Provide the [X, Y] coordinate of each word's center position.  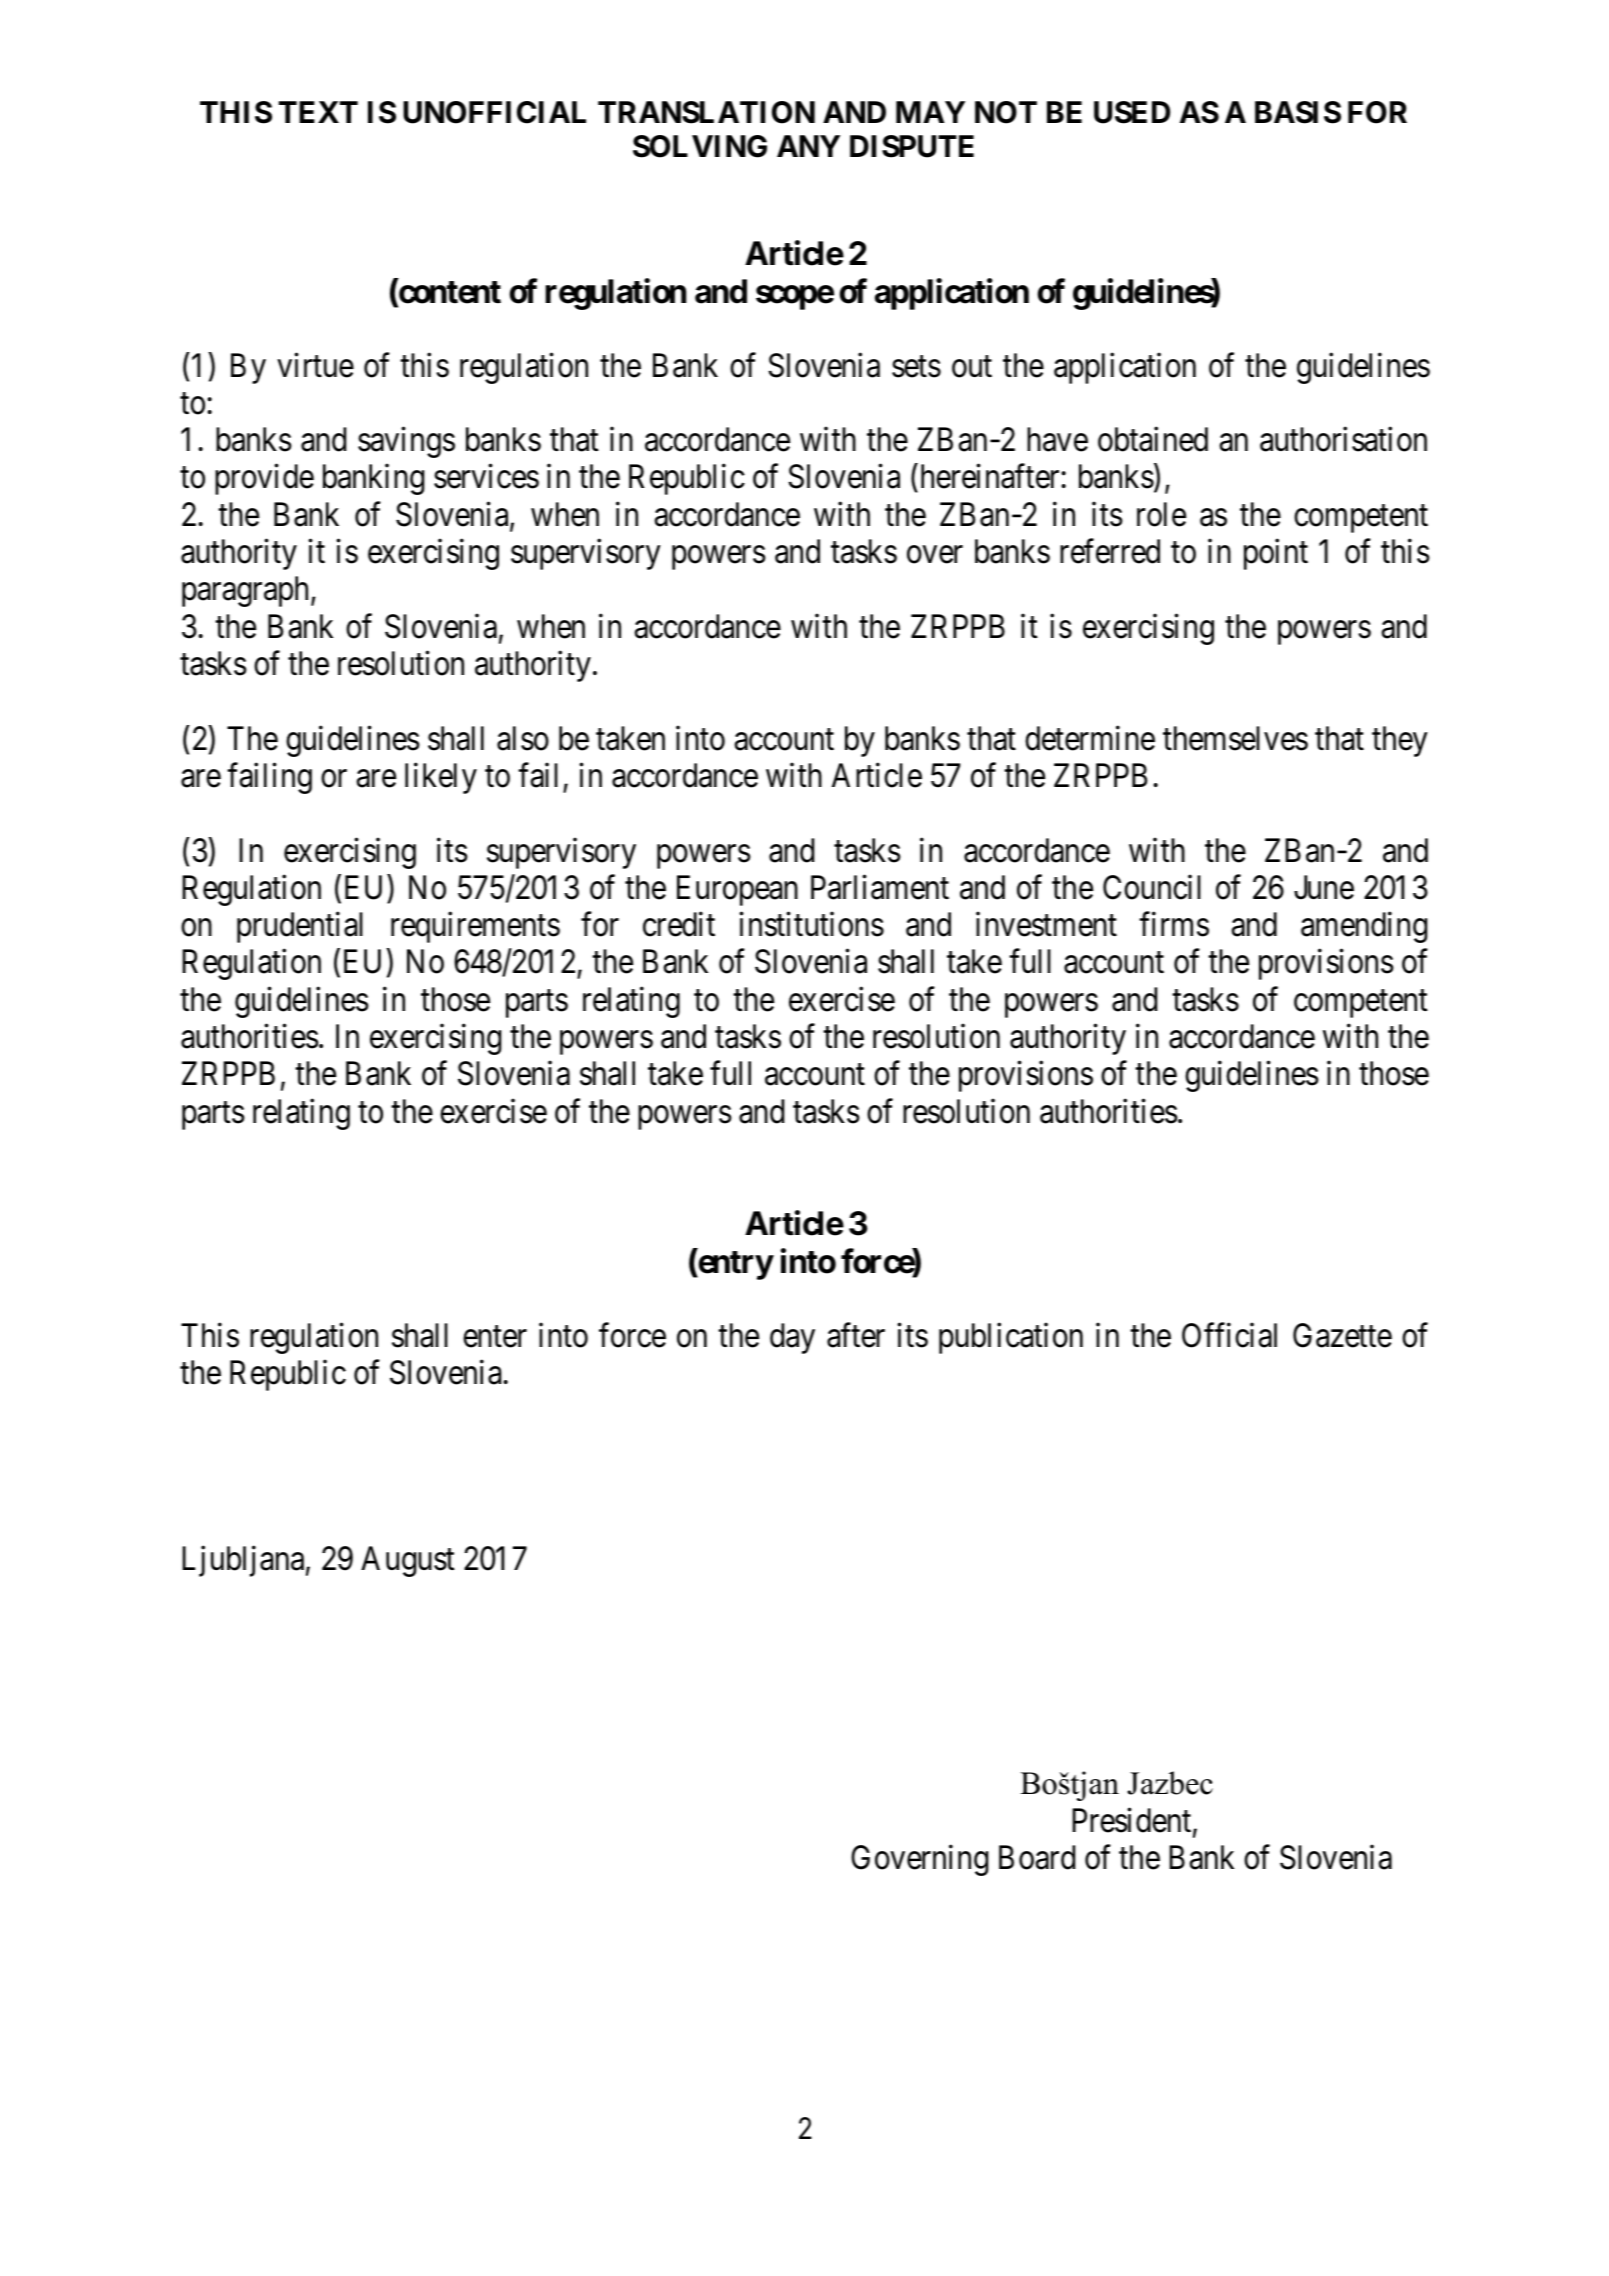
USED [1132, 112]
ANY [808, 146]
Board [1037, 1857]
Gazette [1342, 1335]
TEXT [318, 112]
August [408, 1562]
